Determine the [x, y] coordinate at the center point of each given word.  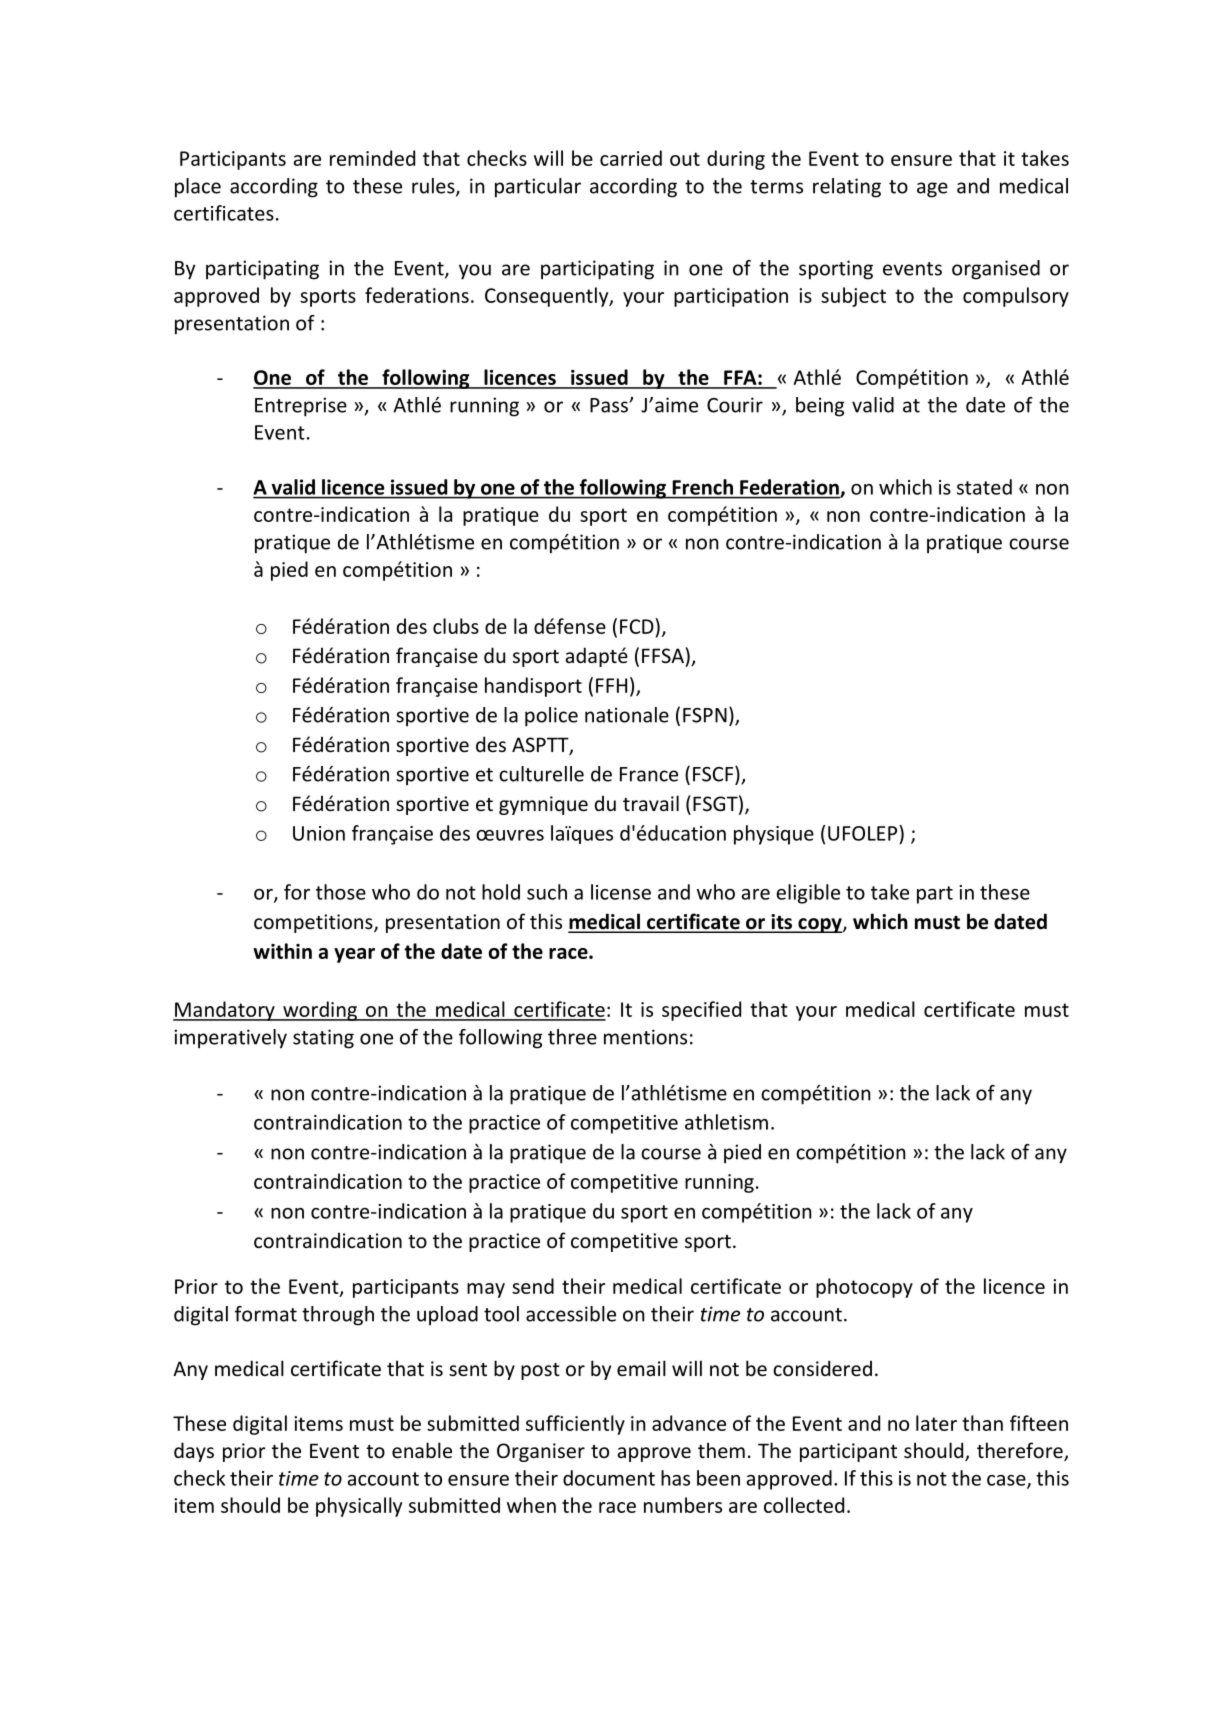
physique [774, 835]
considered [822, 1368]
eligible [808, 894]
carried [631, 158]
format [266, 1314]
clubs [456, 626]
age [932, 190]
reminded [372, 158]
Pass [610, 405]
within [282, 951]
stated [984, 487]
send [533, 1286]
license [621, 892]
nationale [627, 715]
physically [359, 1507]
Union [319, 833]
